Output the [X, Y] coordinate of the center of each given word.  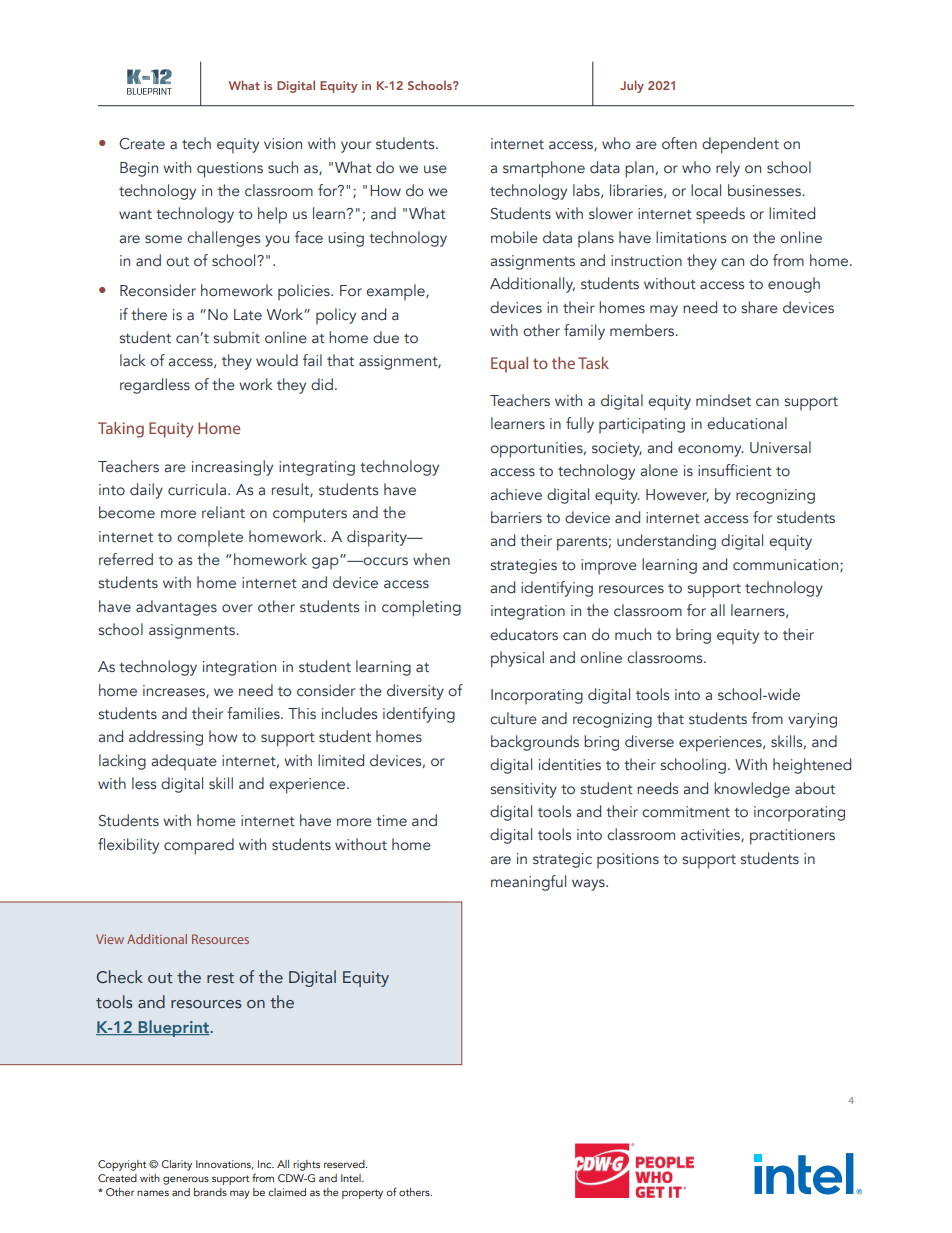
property [362, 1194]
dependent [740, 145]
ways [589, 885]
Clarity [176, 1165]
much [633, 634]
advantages [176, 608]
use [435, 169]
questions [230, 170]
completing [421, 608]
